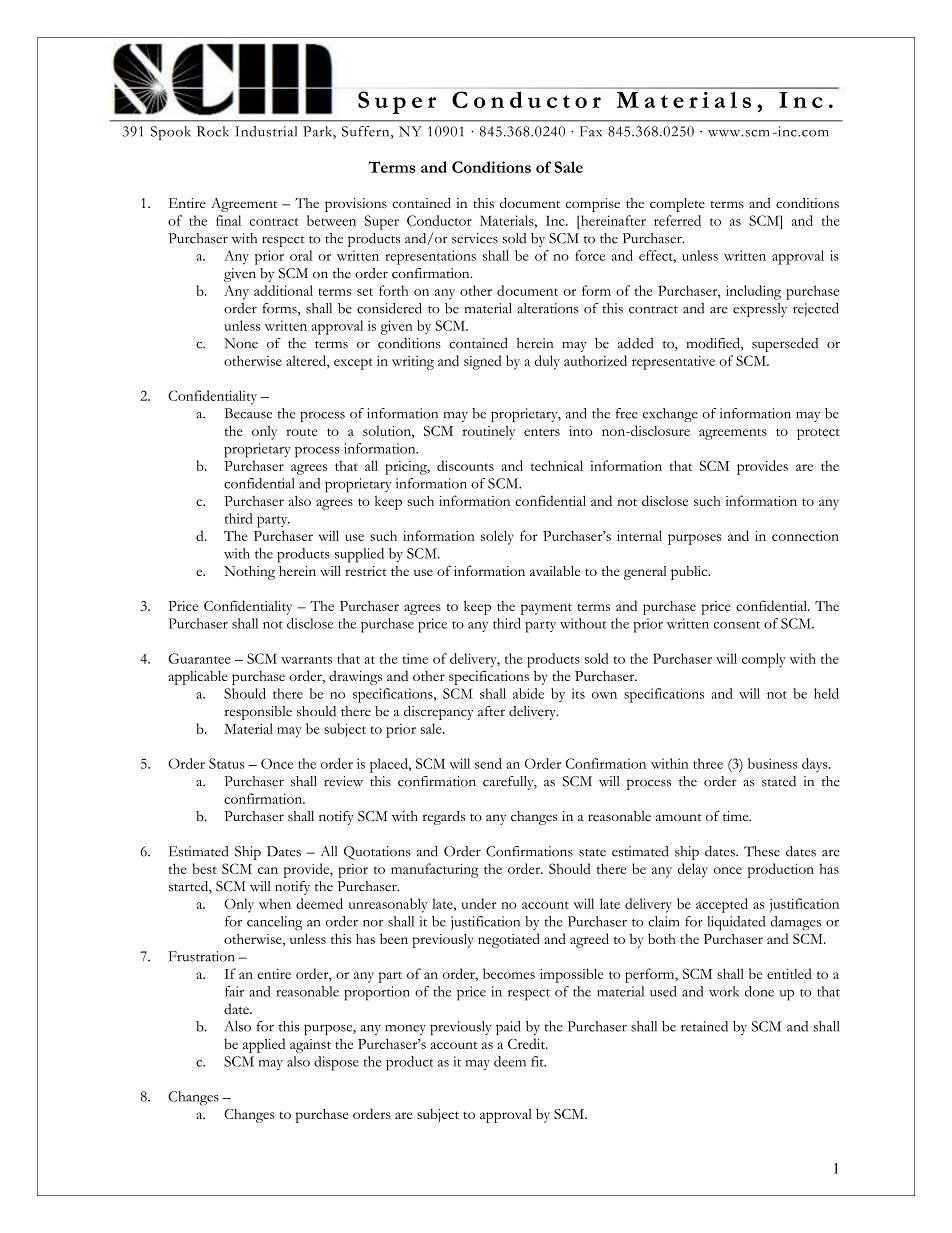  I want to click on Because, so click(248, 413).
